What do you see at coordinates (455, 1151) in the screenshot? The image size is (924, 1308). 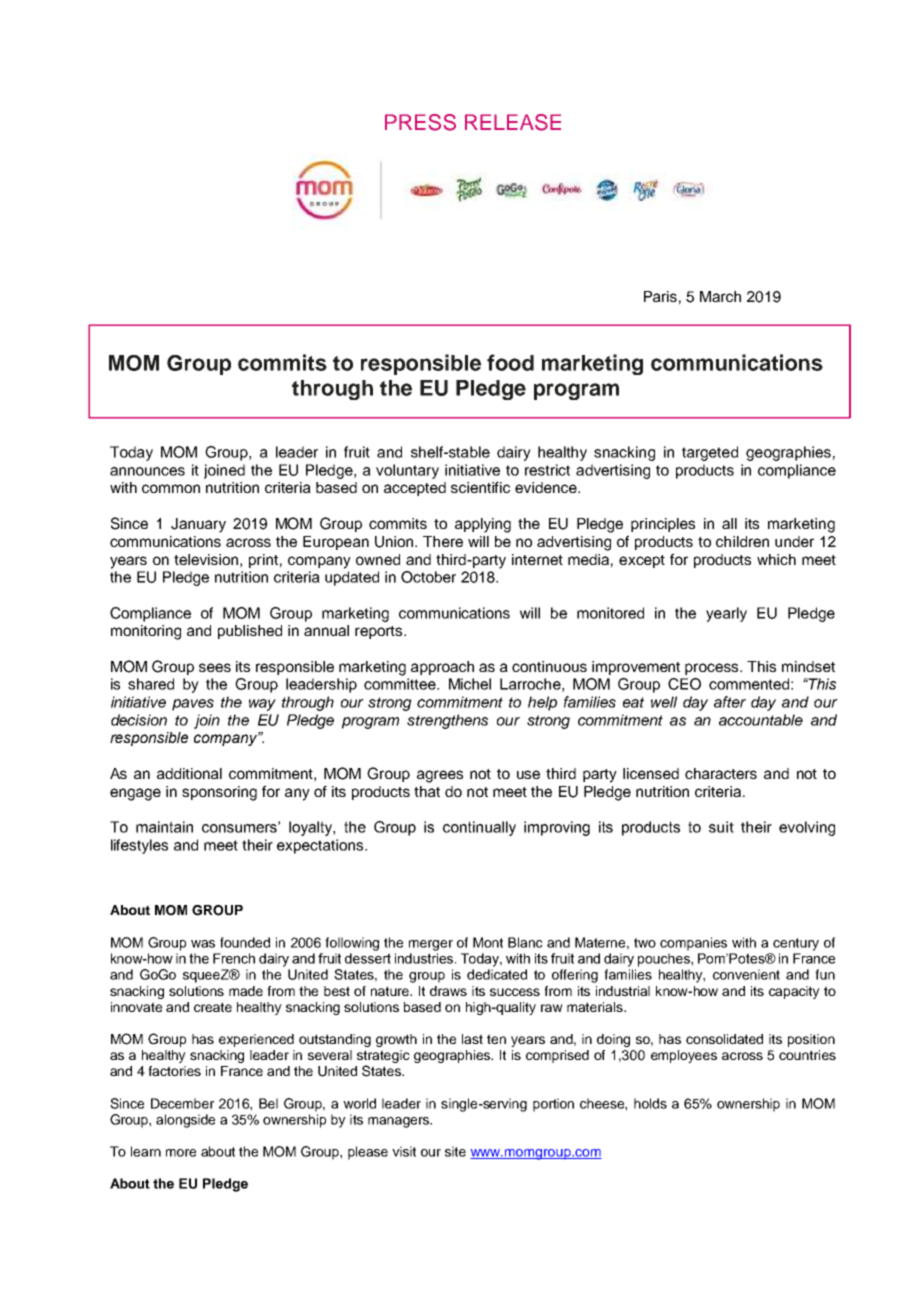 I see `site` at bounding box center [455, 1151].
